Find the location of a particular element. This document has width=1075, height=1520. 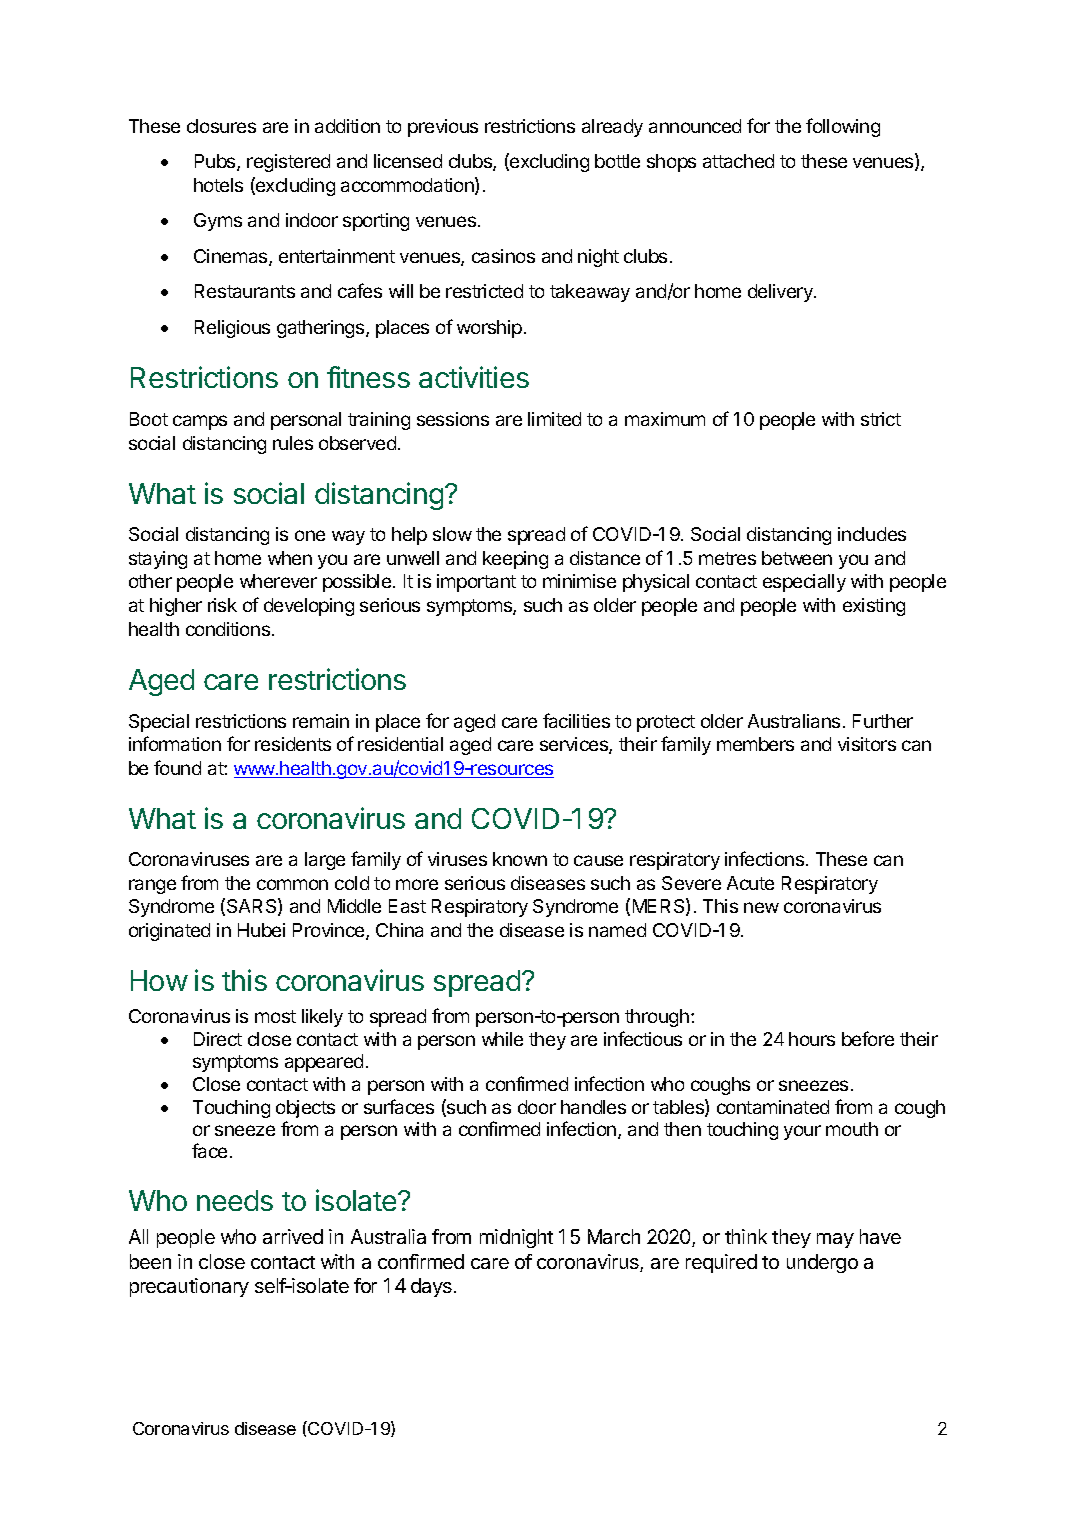

facilities is located at coordinates (576, 720).
